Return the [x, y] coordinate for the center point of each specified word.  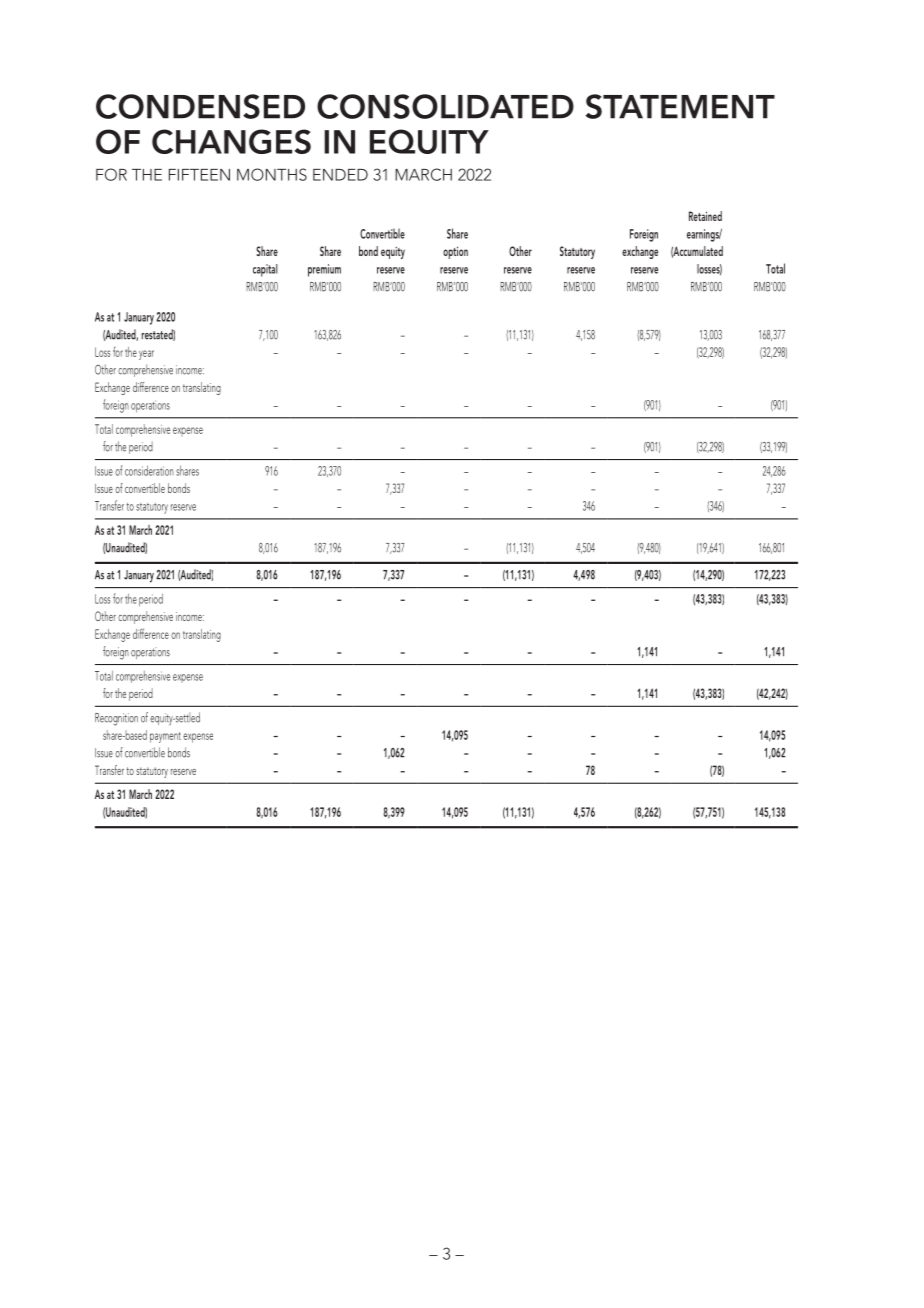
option [455, 252]
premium [324, 270]
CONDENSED [200, 106]
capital [265, 270]
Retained [705, 216]
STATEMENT [680, 106]
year [146, 355]
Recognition [116, 719]
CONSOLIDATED [445, 106]
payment [165, 737]
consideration [149, 470]
